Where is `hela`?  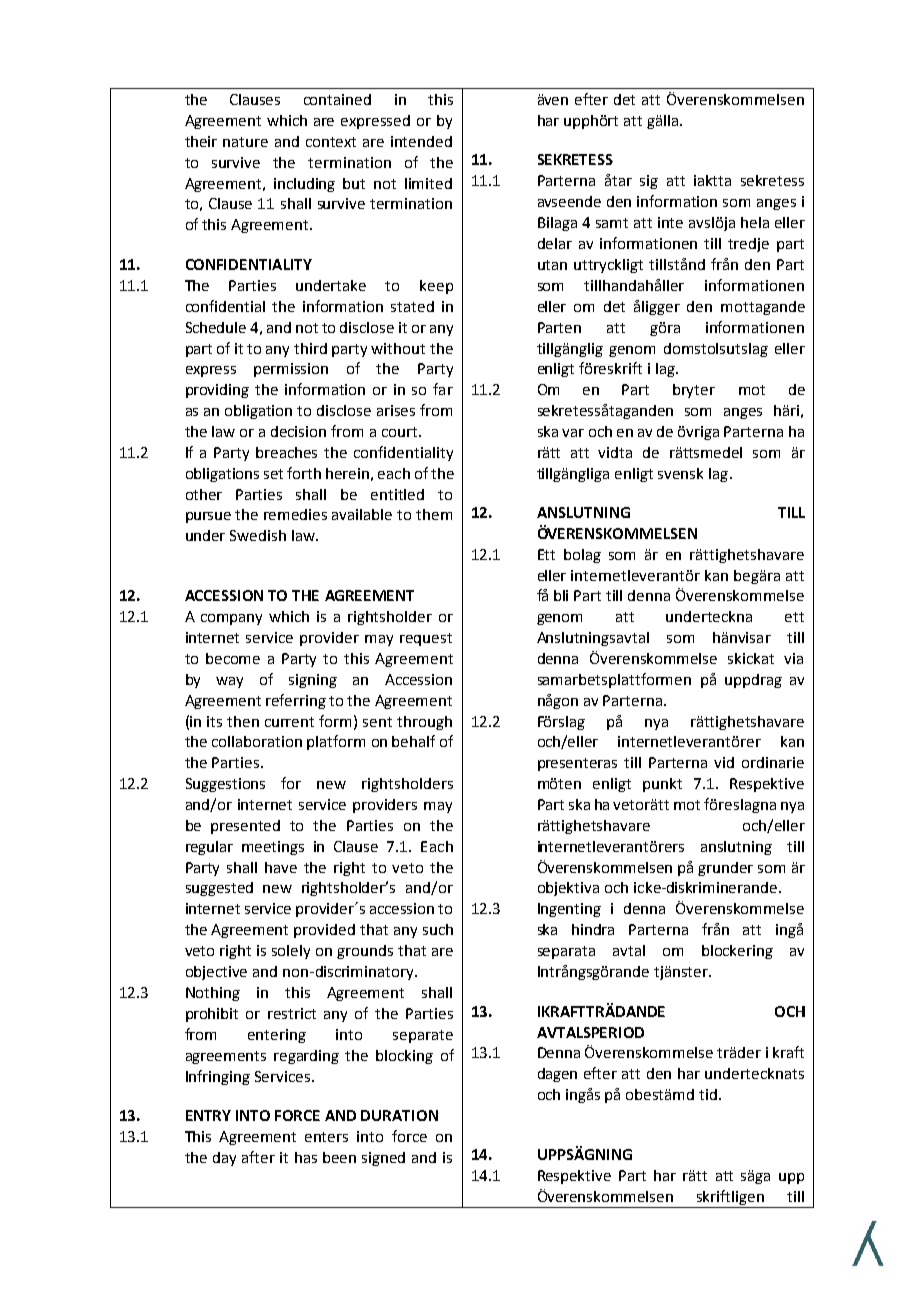 hela is located at coordinates (755, 222).
